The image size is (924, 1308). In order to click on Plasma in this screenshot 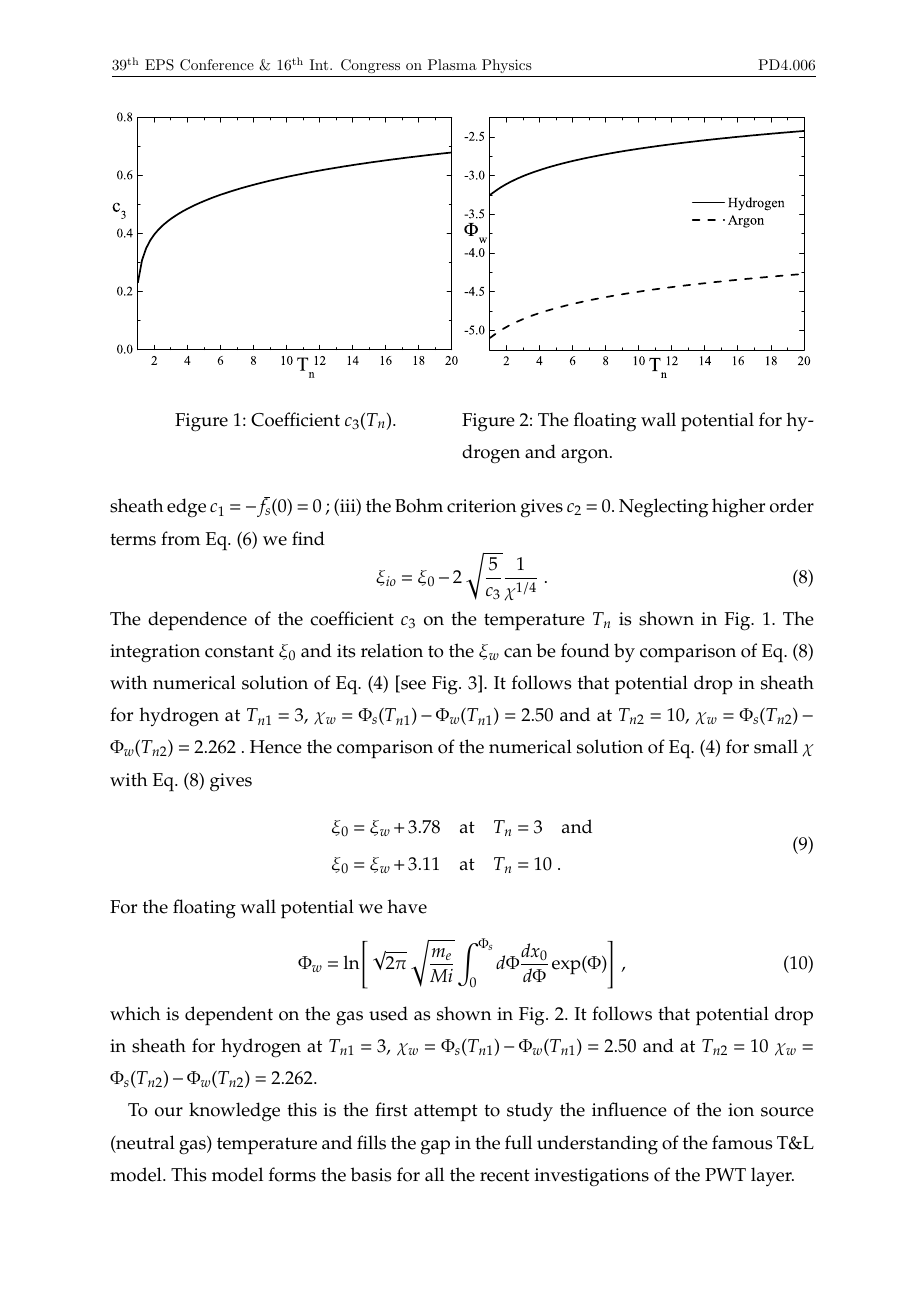, I will do `click(452, 64)`.
